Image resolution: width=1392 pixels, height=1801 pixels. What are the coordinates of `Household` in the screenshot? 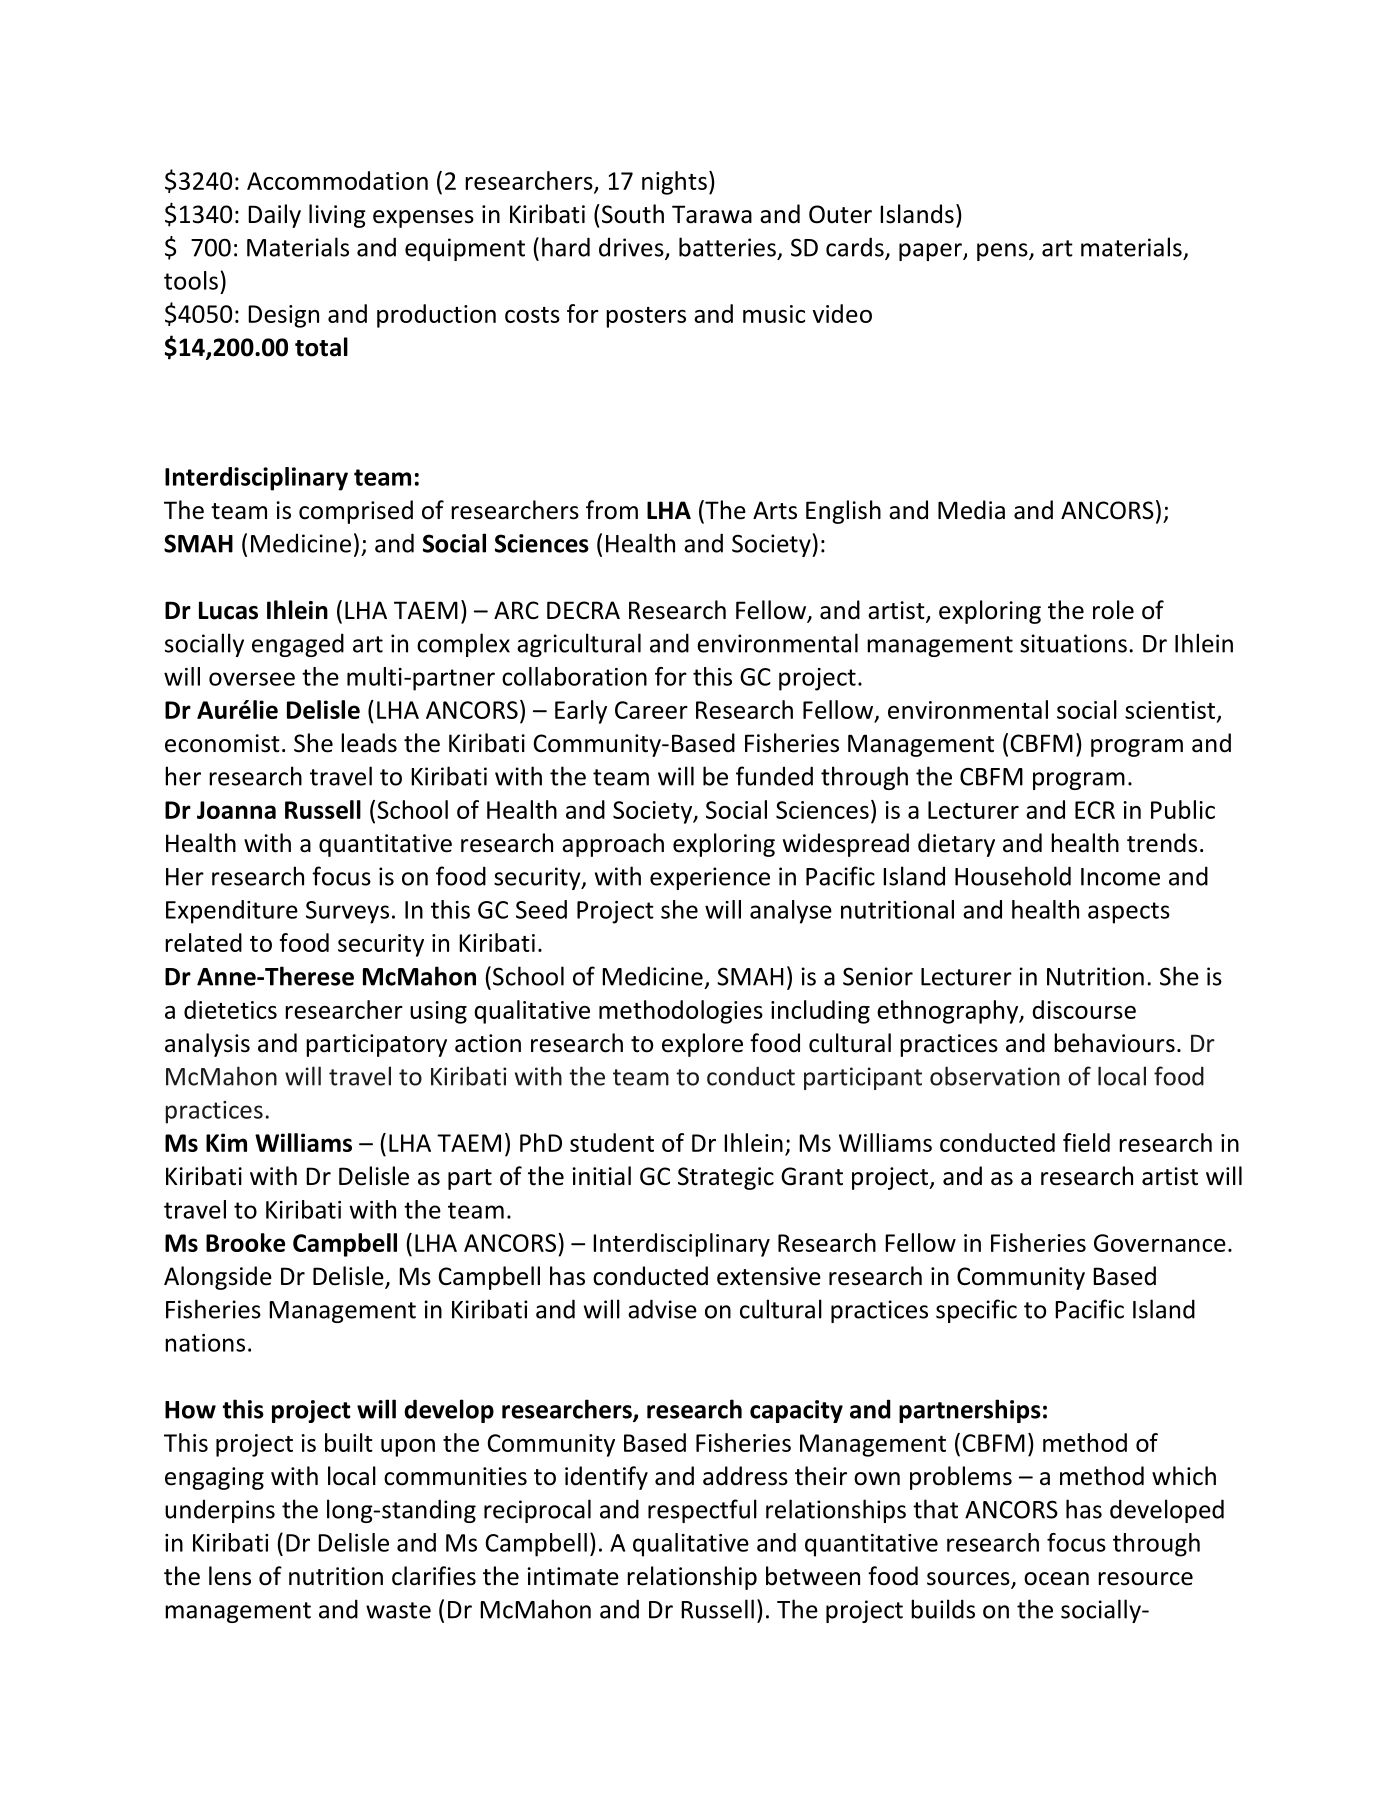 It's located at (1013, 876).
